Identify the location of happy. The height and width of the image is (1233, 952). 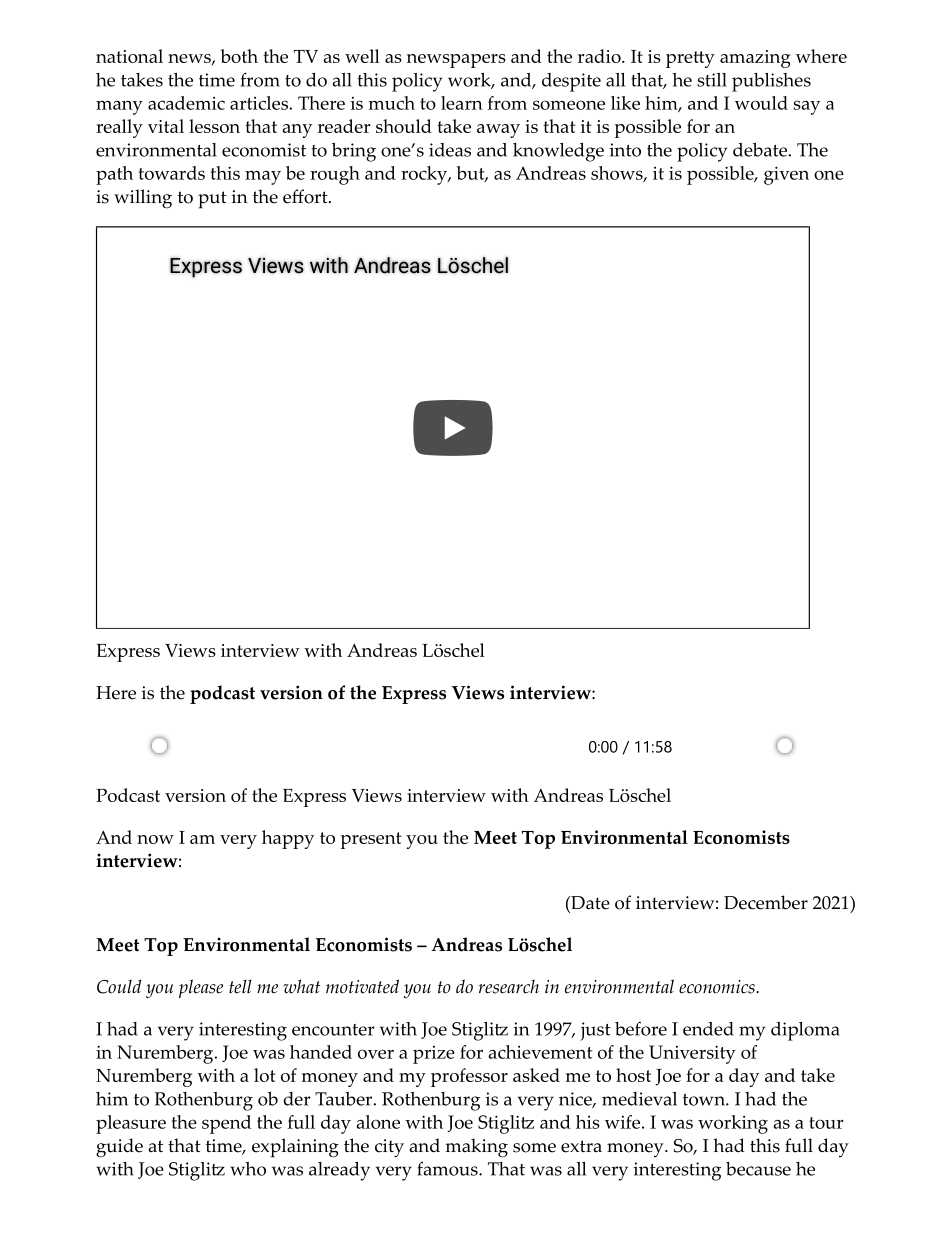
(288, 839).
